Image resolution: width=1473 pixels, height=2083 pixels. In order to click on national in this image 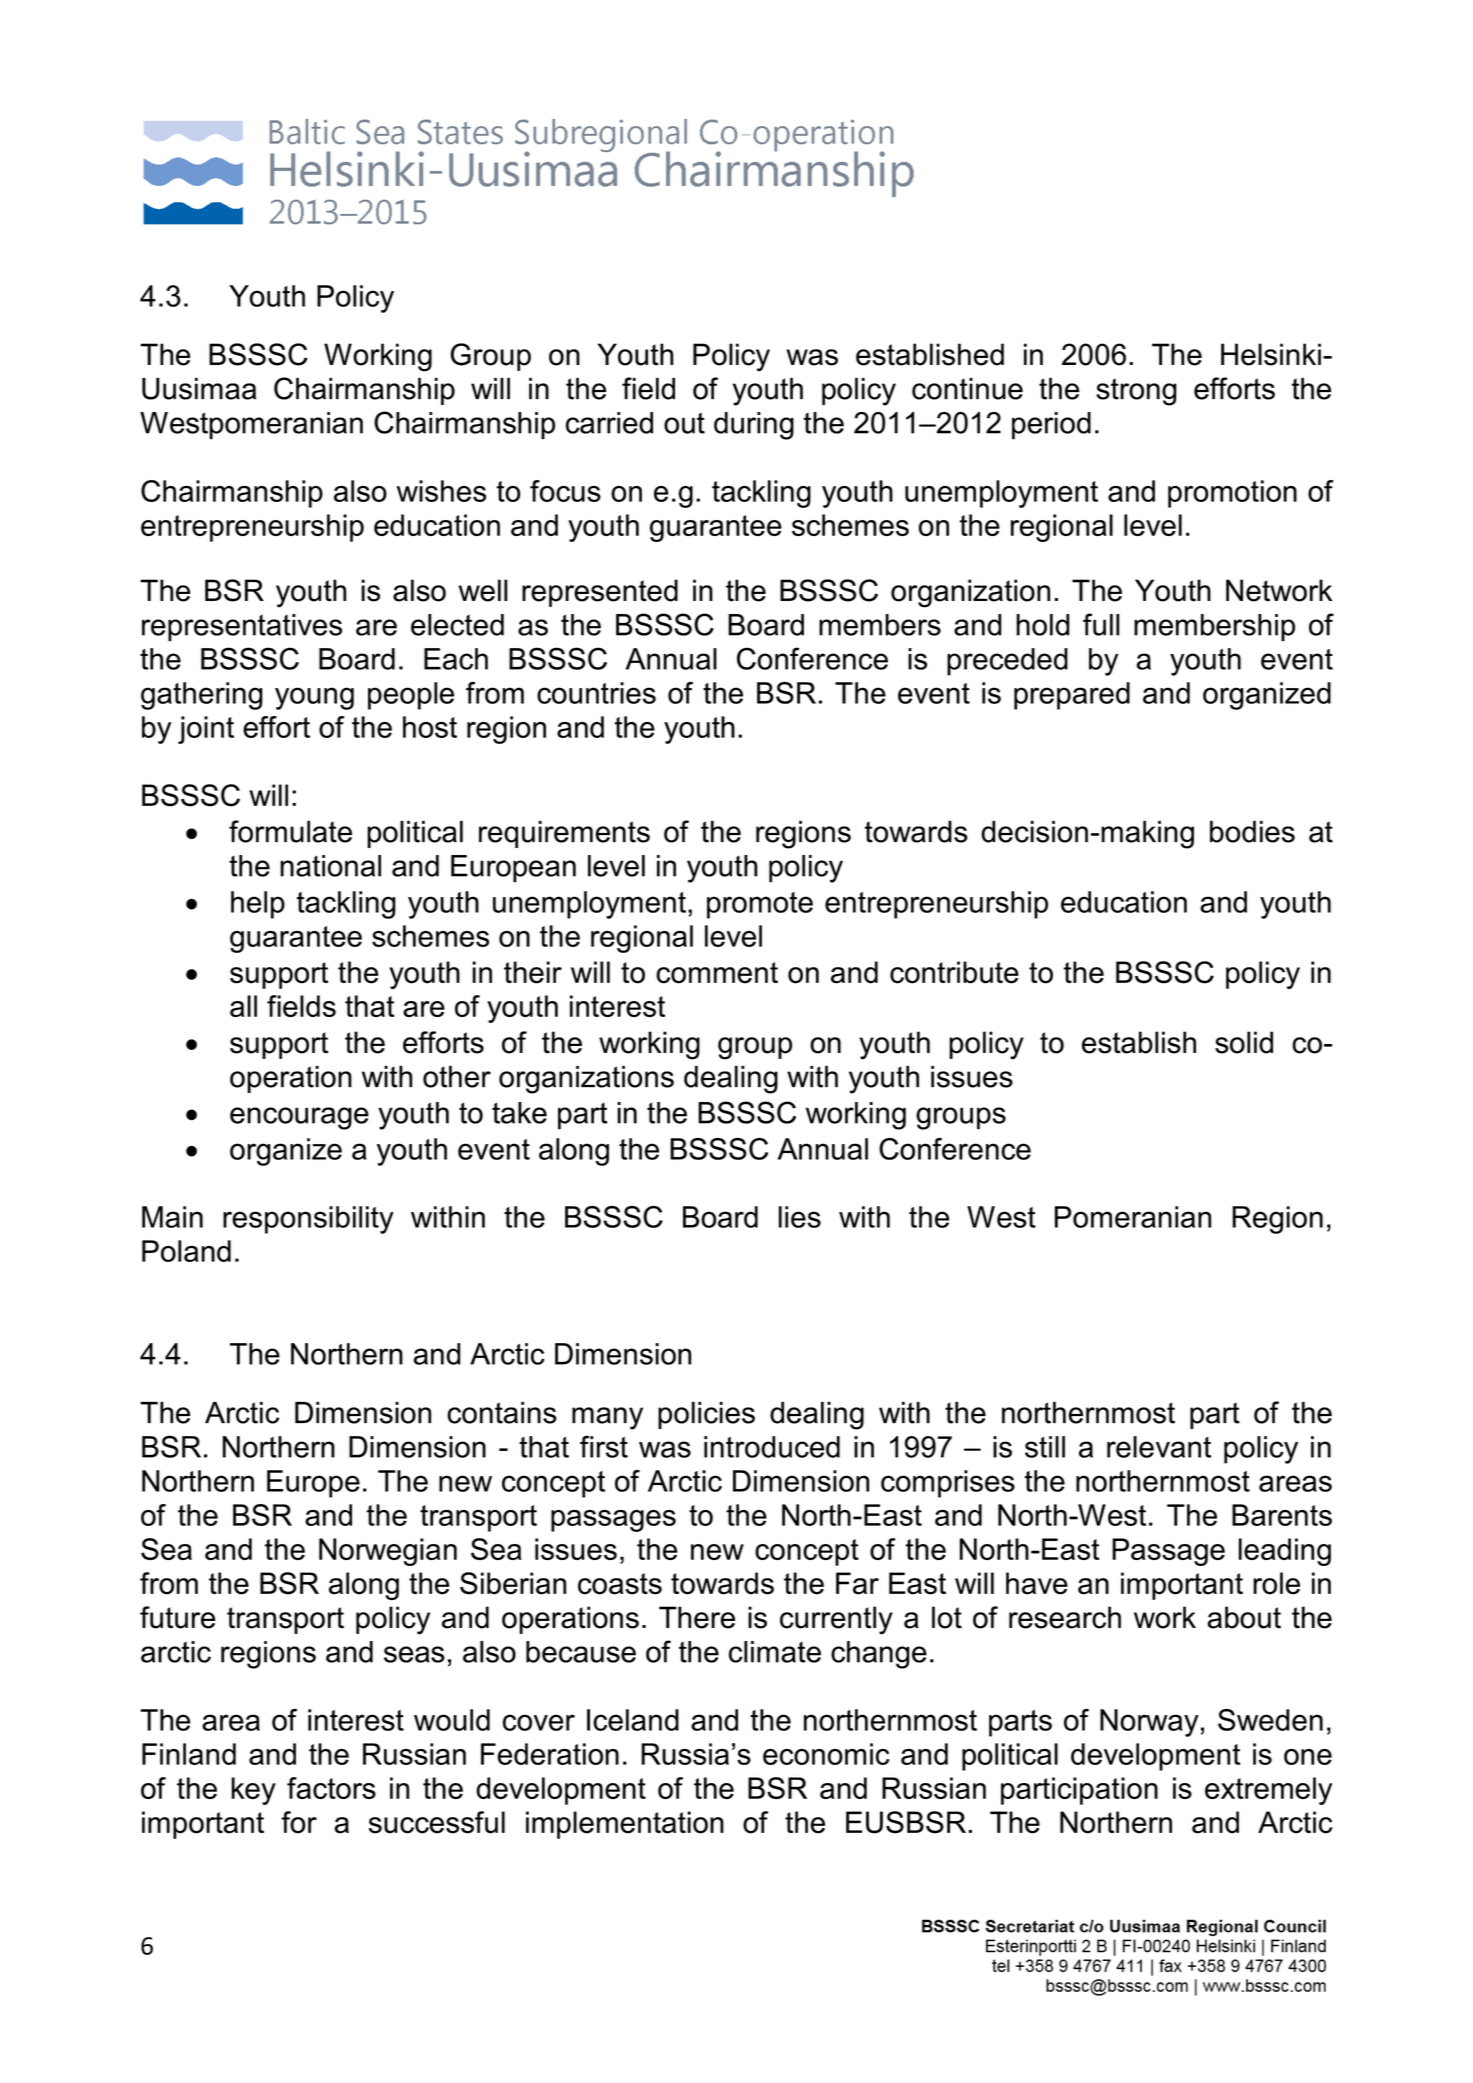, I will do `click(330, 866)`.
